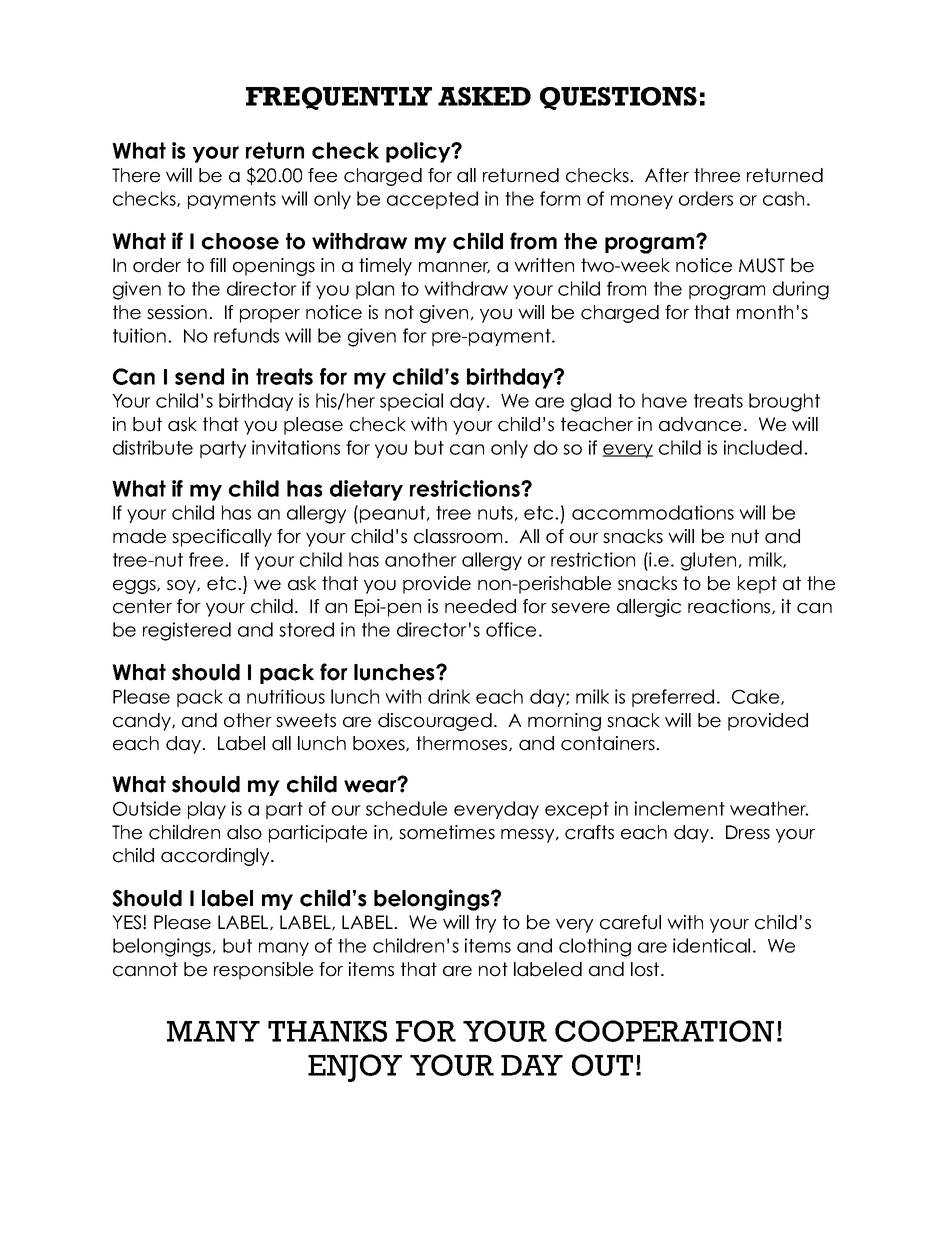  I want to click on needed, so click(480, 606).
